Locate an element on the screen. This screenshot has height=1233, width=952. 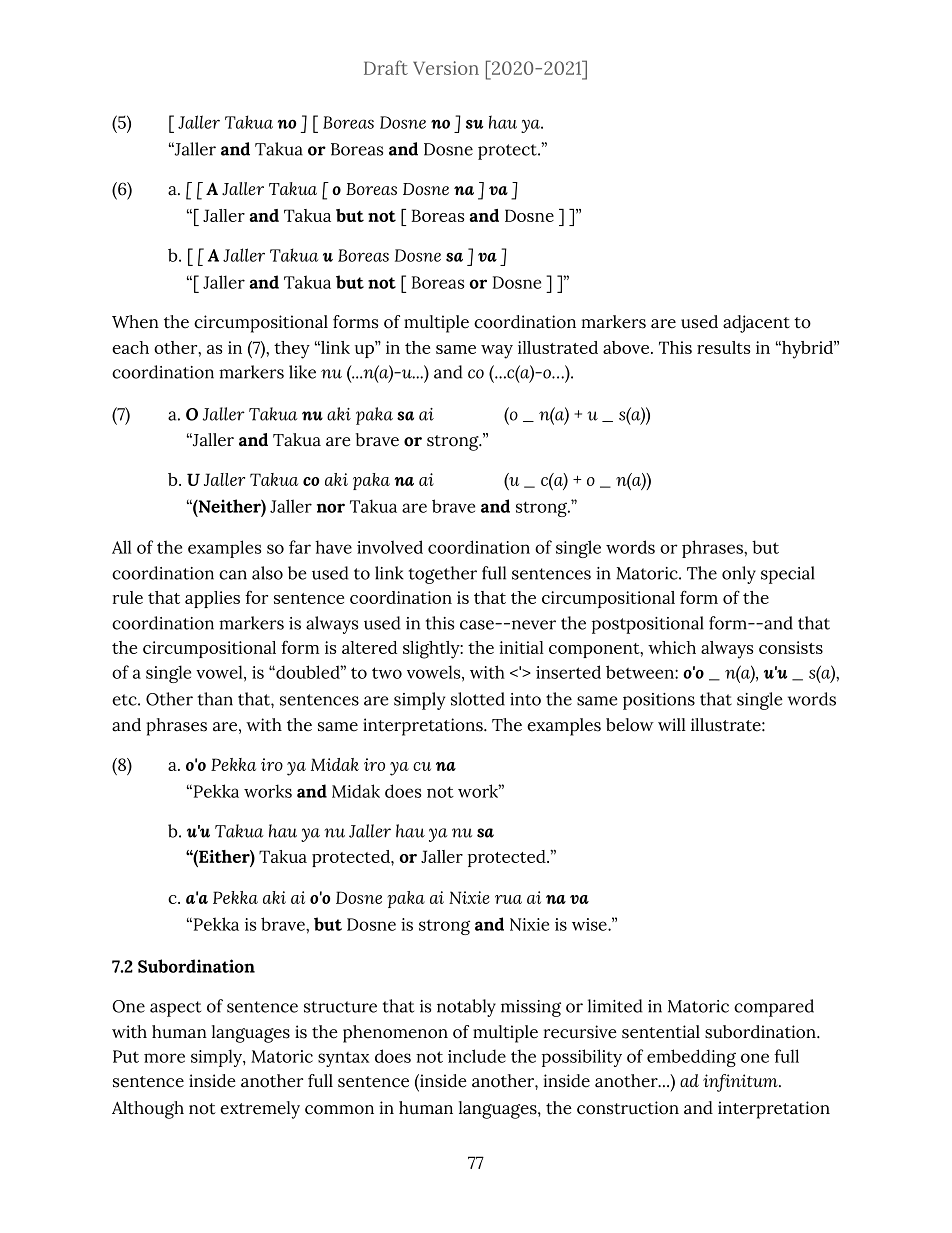
more is located at coordinates (164, 1058).
